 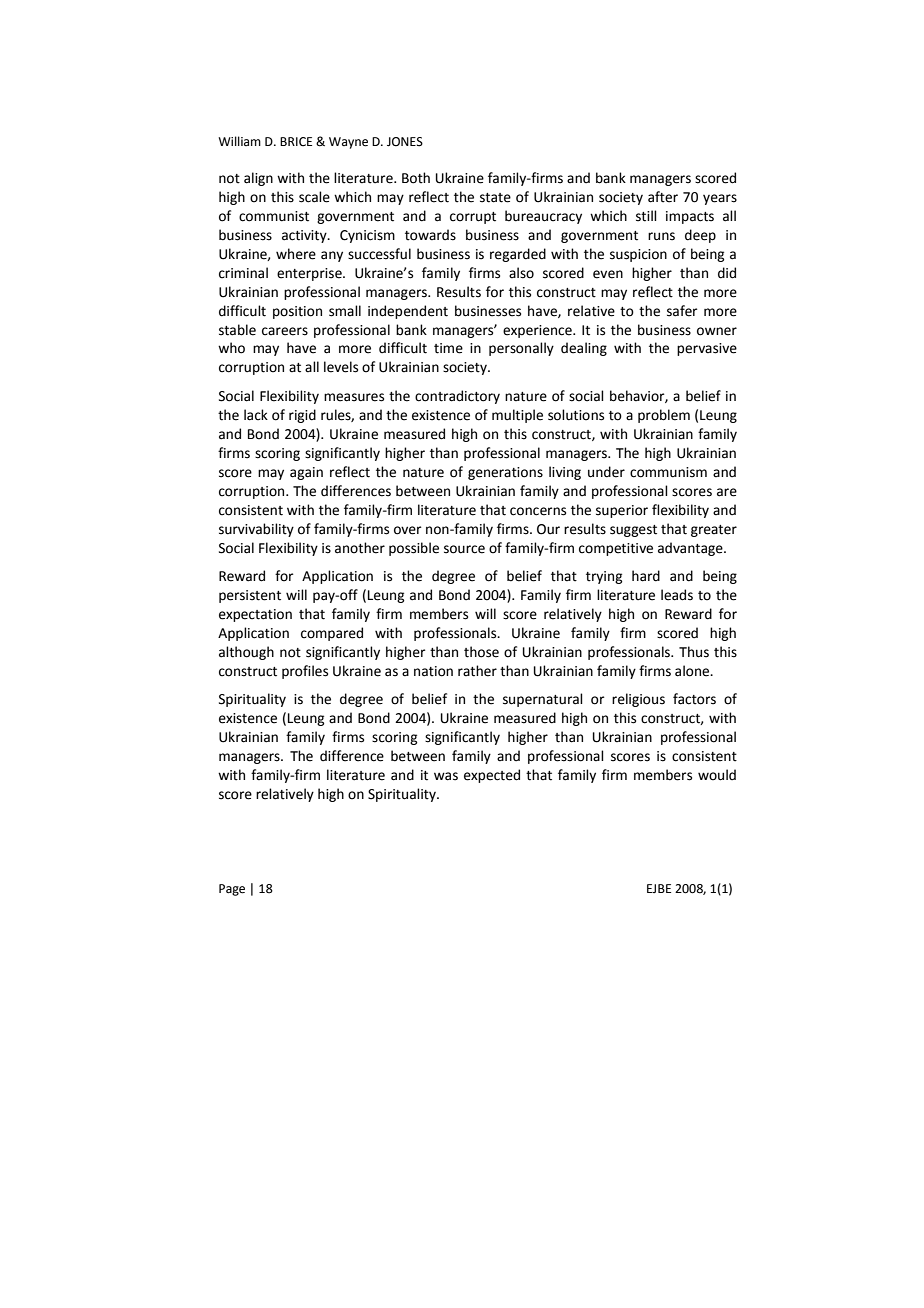 What do you see at coordinates (464, 549) in the page?
I see `source` at bounding box center [464, 549].
